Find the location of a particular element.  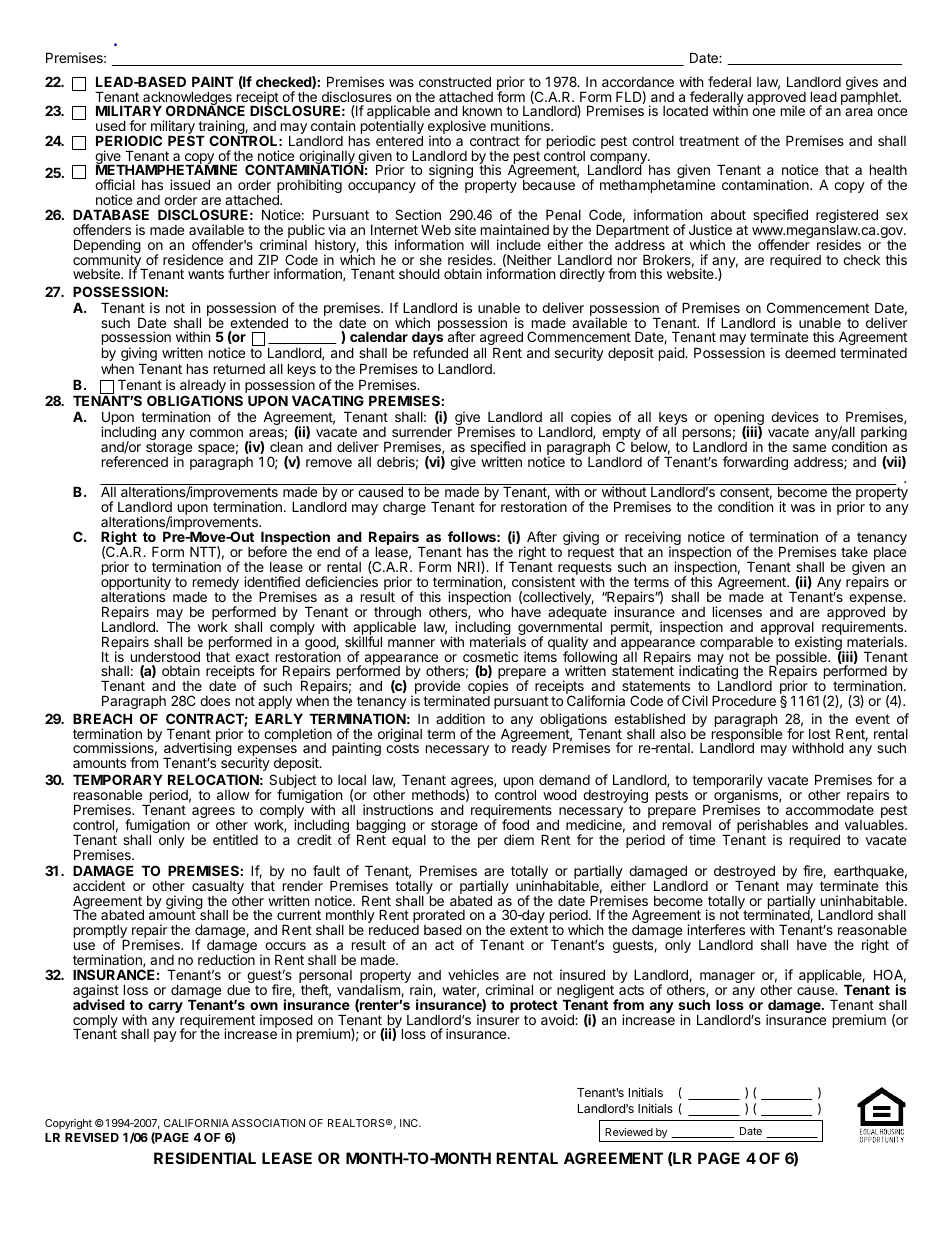

known is located at coordinates (482, 110).
